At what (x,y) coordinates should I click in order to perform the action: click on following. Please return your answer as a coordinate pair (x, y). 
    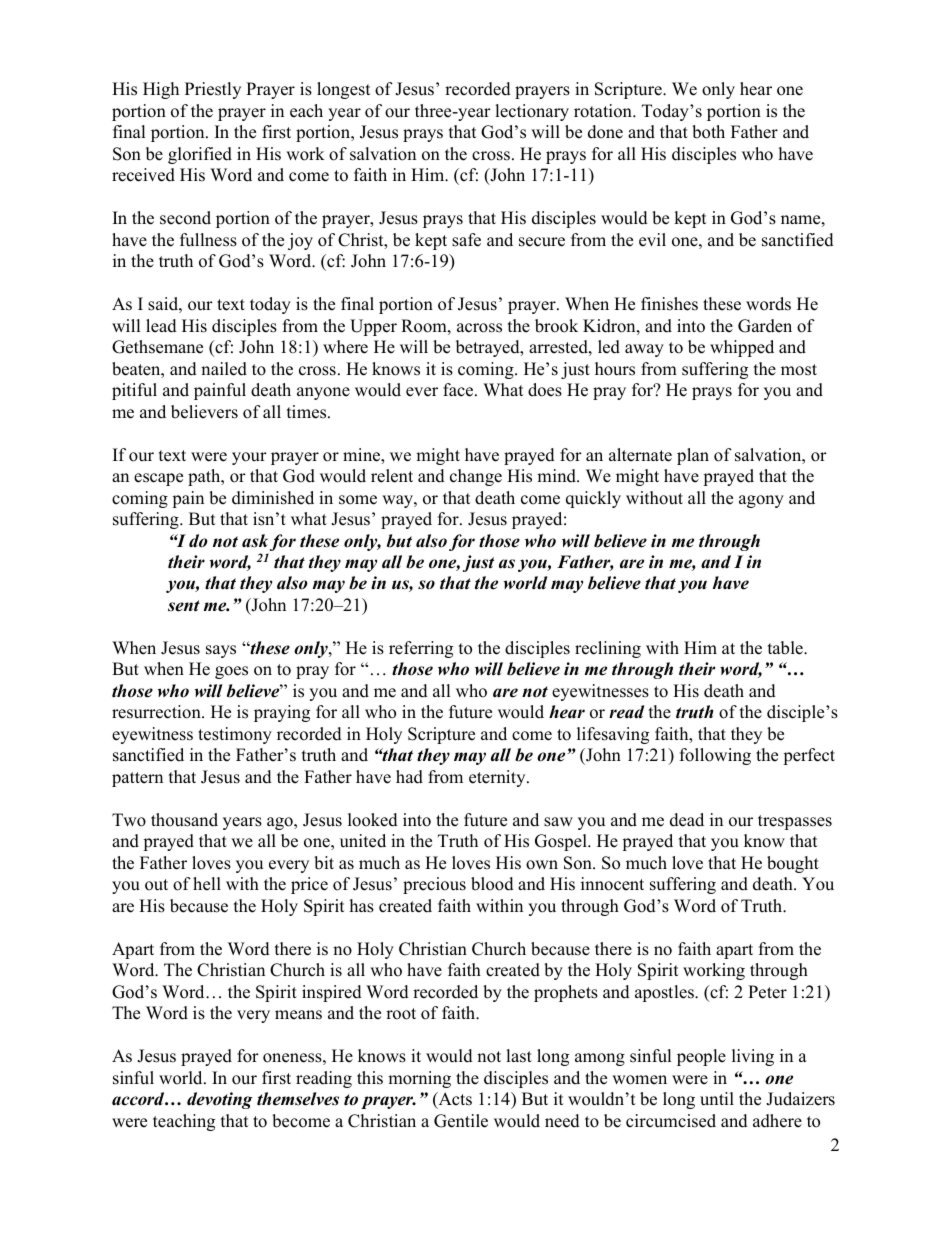
    Looking at the image, I should click on (715, 756).
